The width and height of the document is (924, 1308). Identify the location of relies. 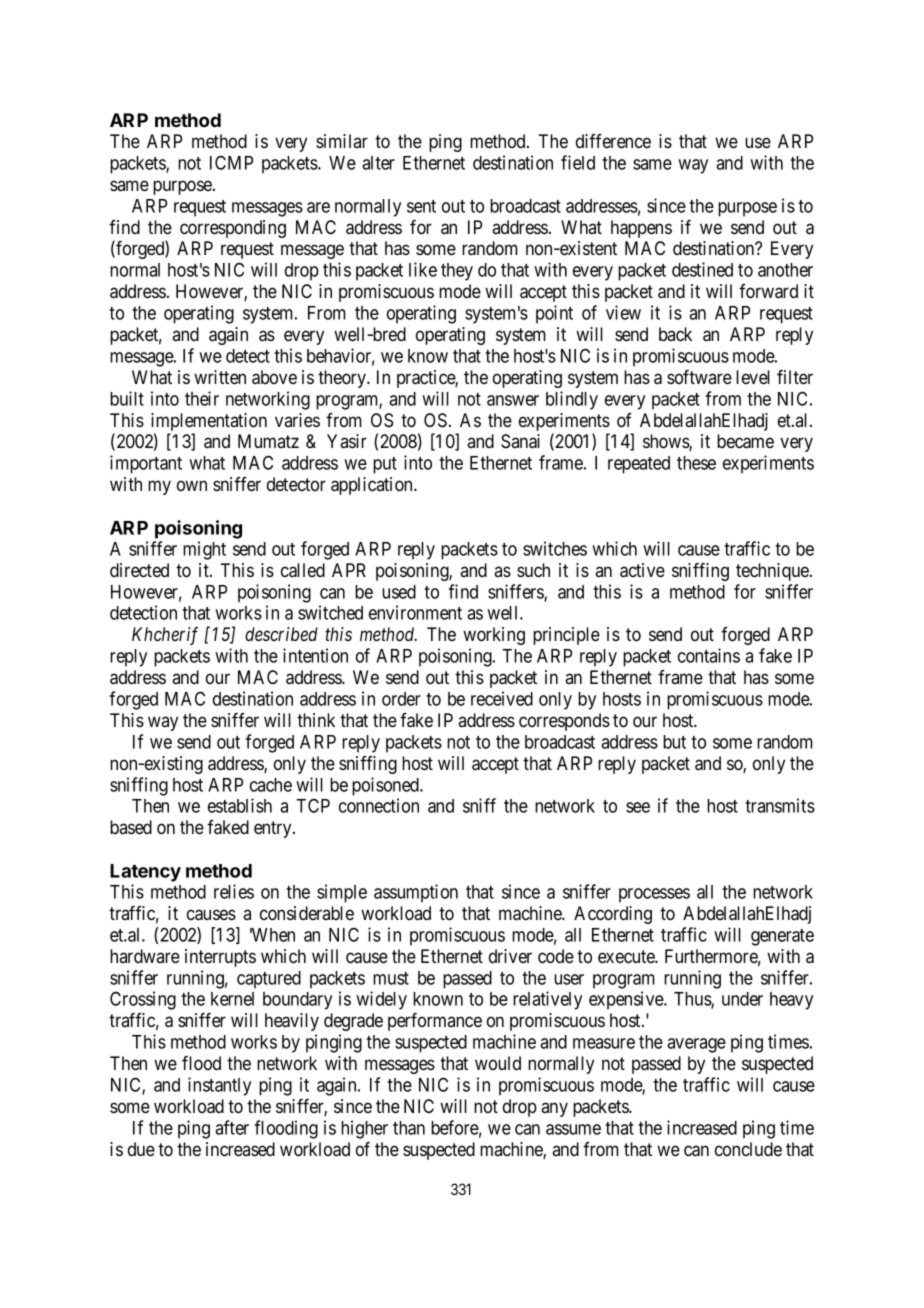
(234, 891).
